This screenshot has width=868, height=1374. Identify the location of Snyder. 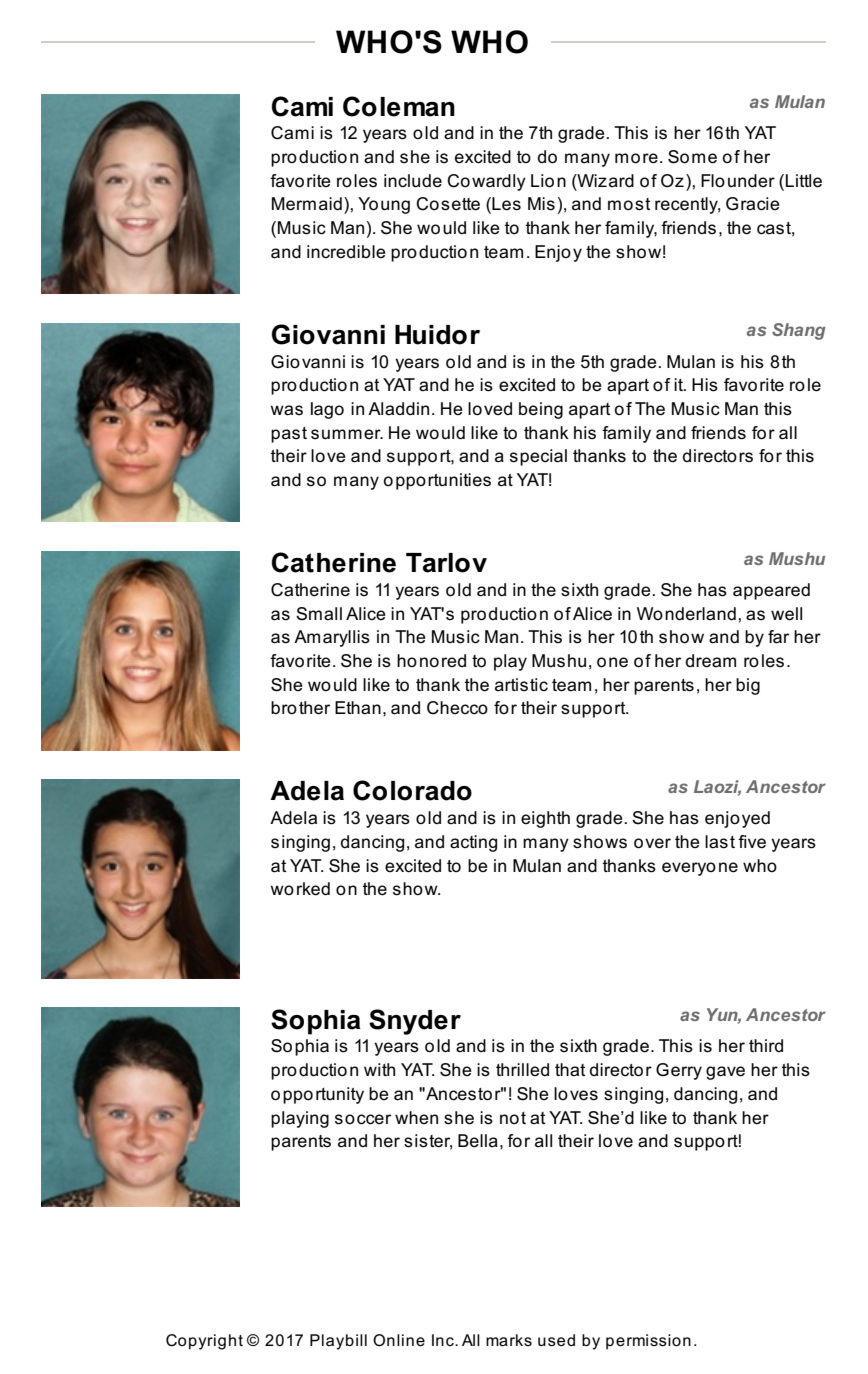
(415, 1022).
